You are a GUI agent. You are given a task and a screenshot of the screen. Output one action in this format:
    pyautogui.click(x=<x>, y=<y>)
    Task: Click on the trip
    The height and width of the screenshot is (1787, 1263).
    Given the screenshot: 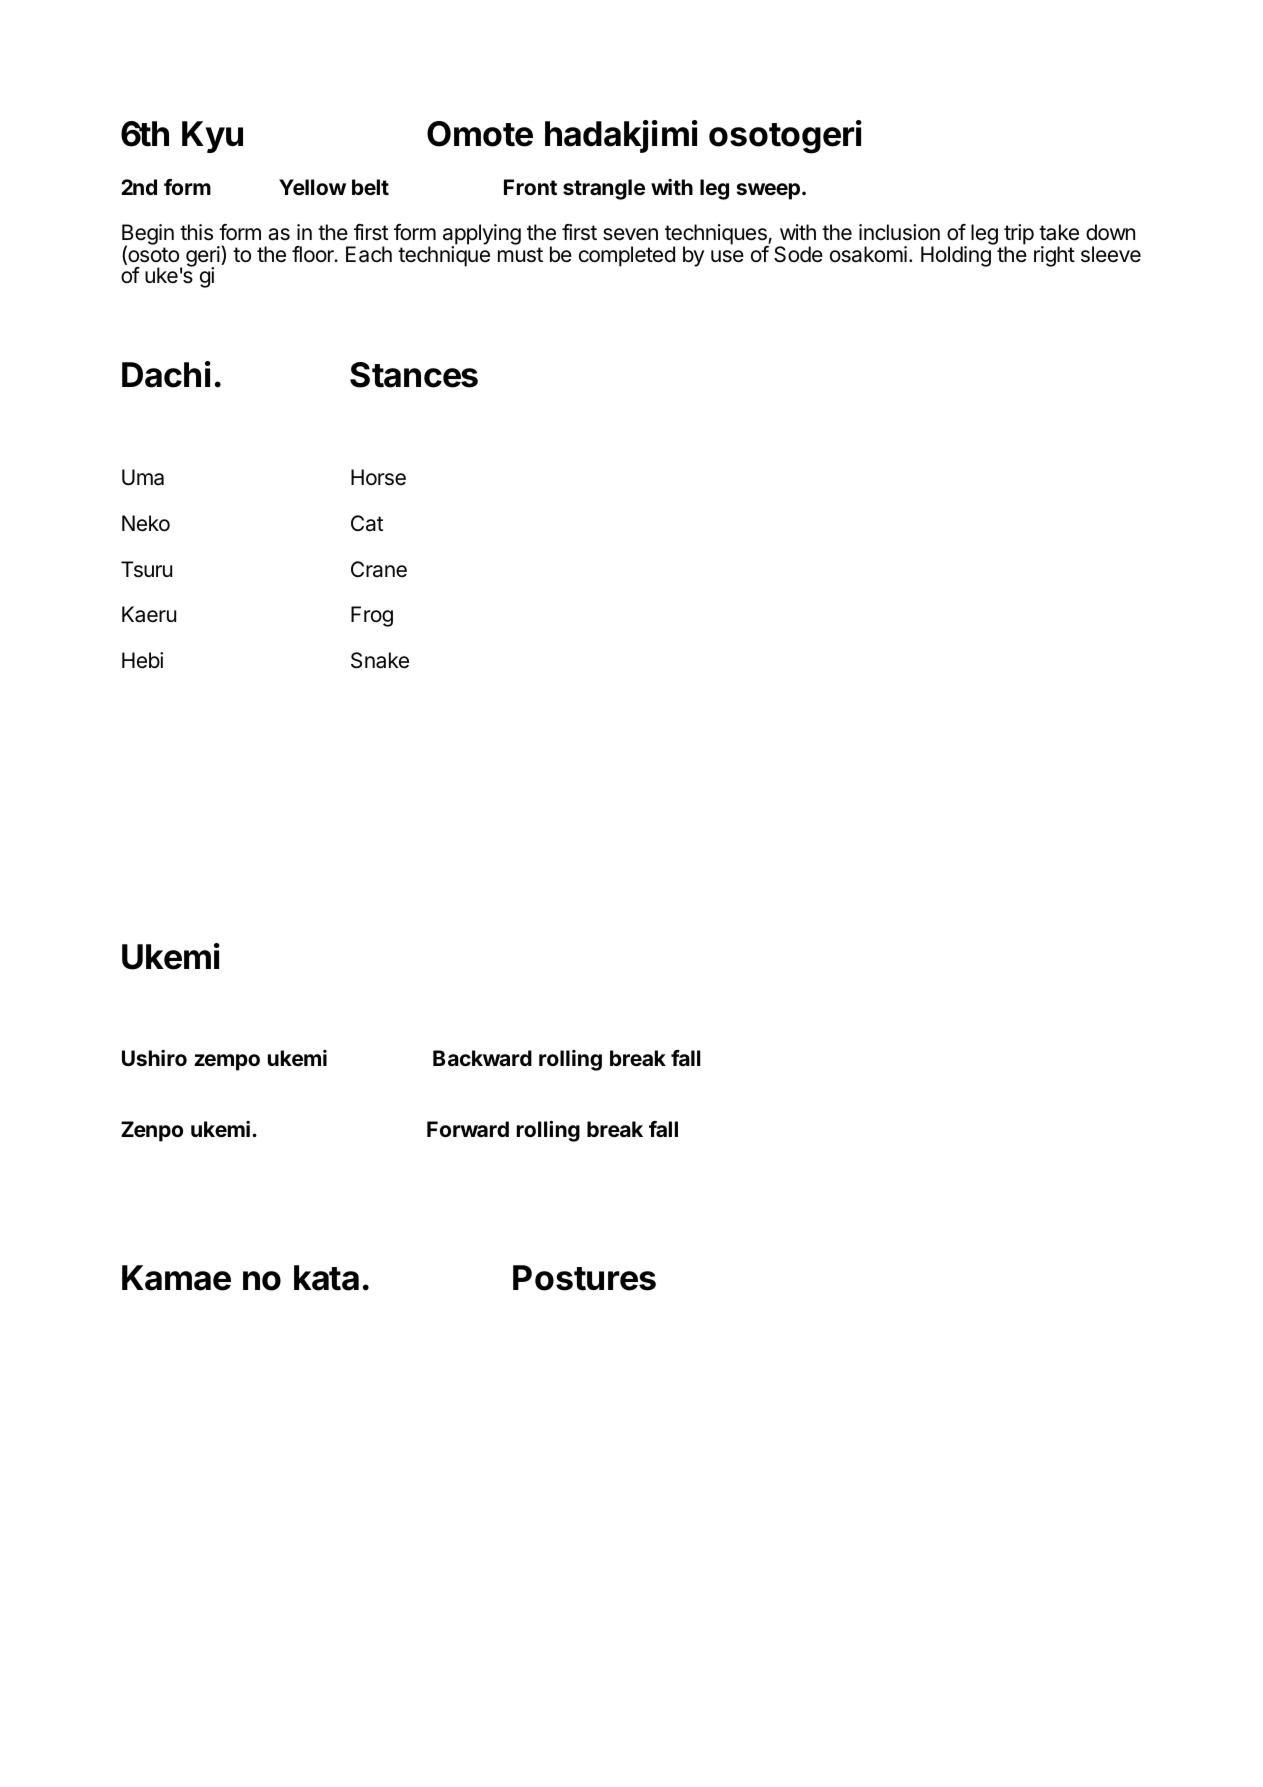 What is the action you would take?
    pyautogui.click(x=1019, y=236)
